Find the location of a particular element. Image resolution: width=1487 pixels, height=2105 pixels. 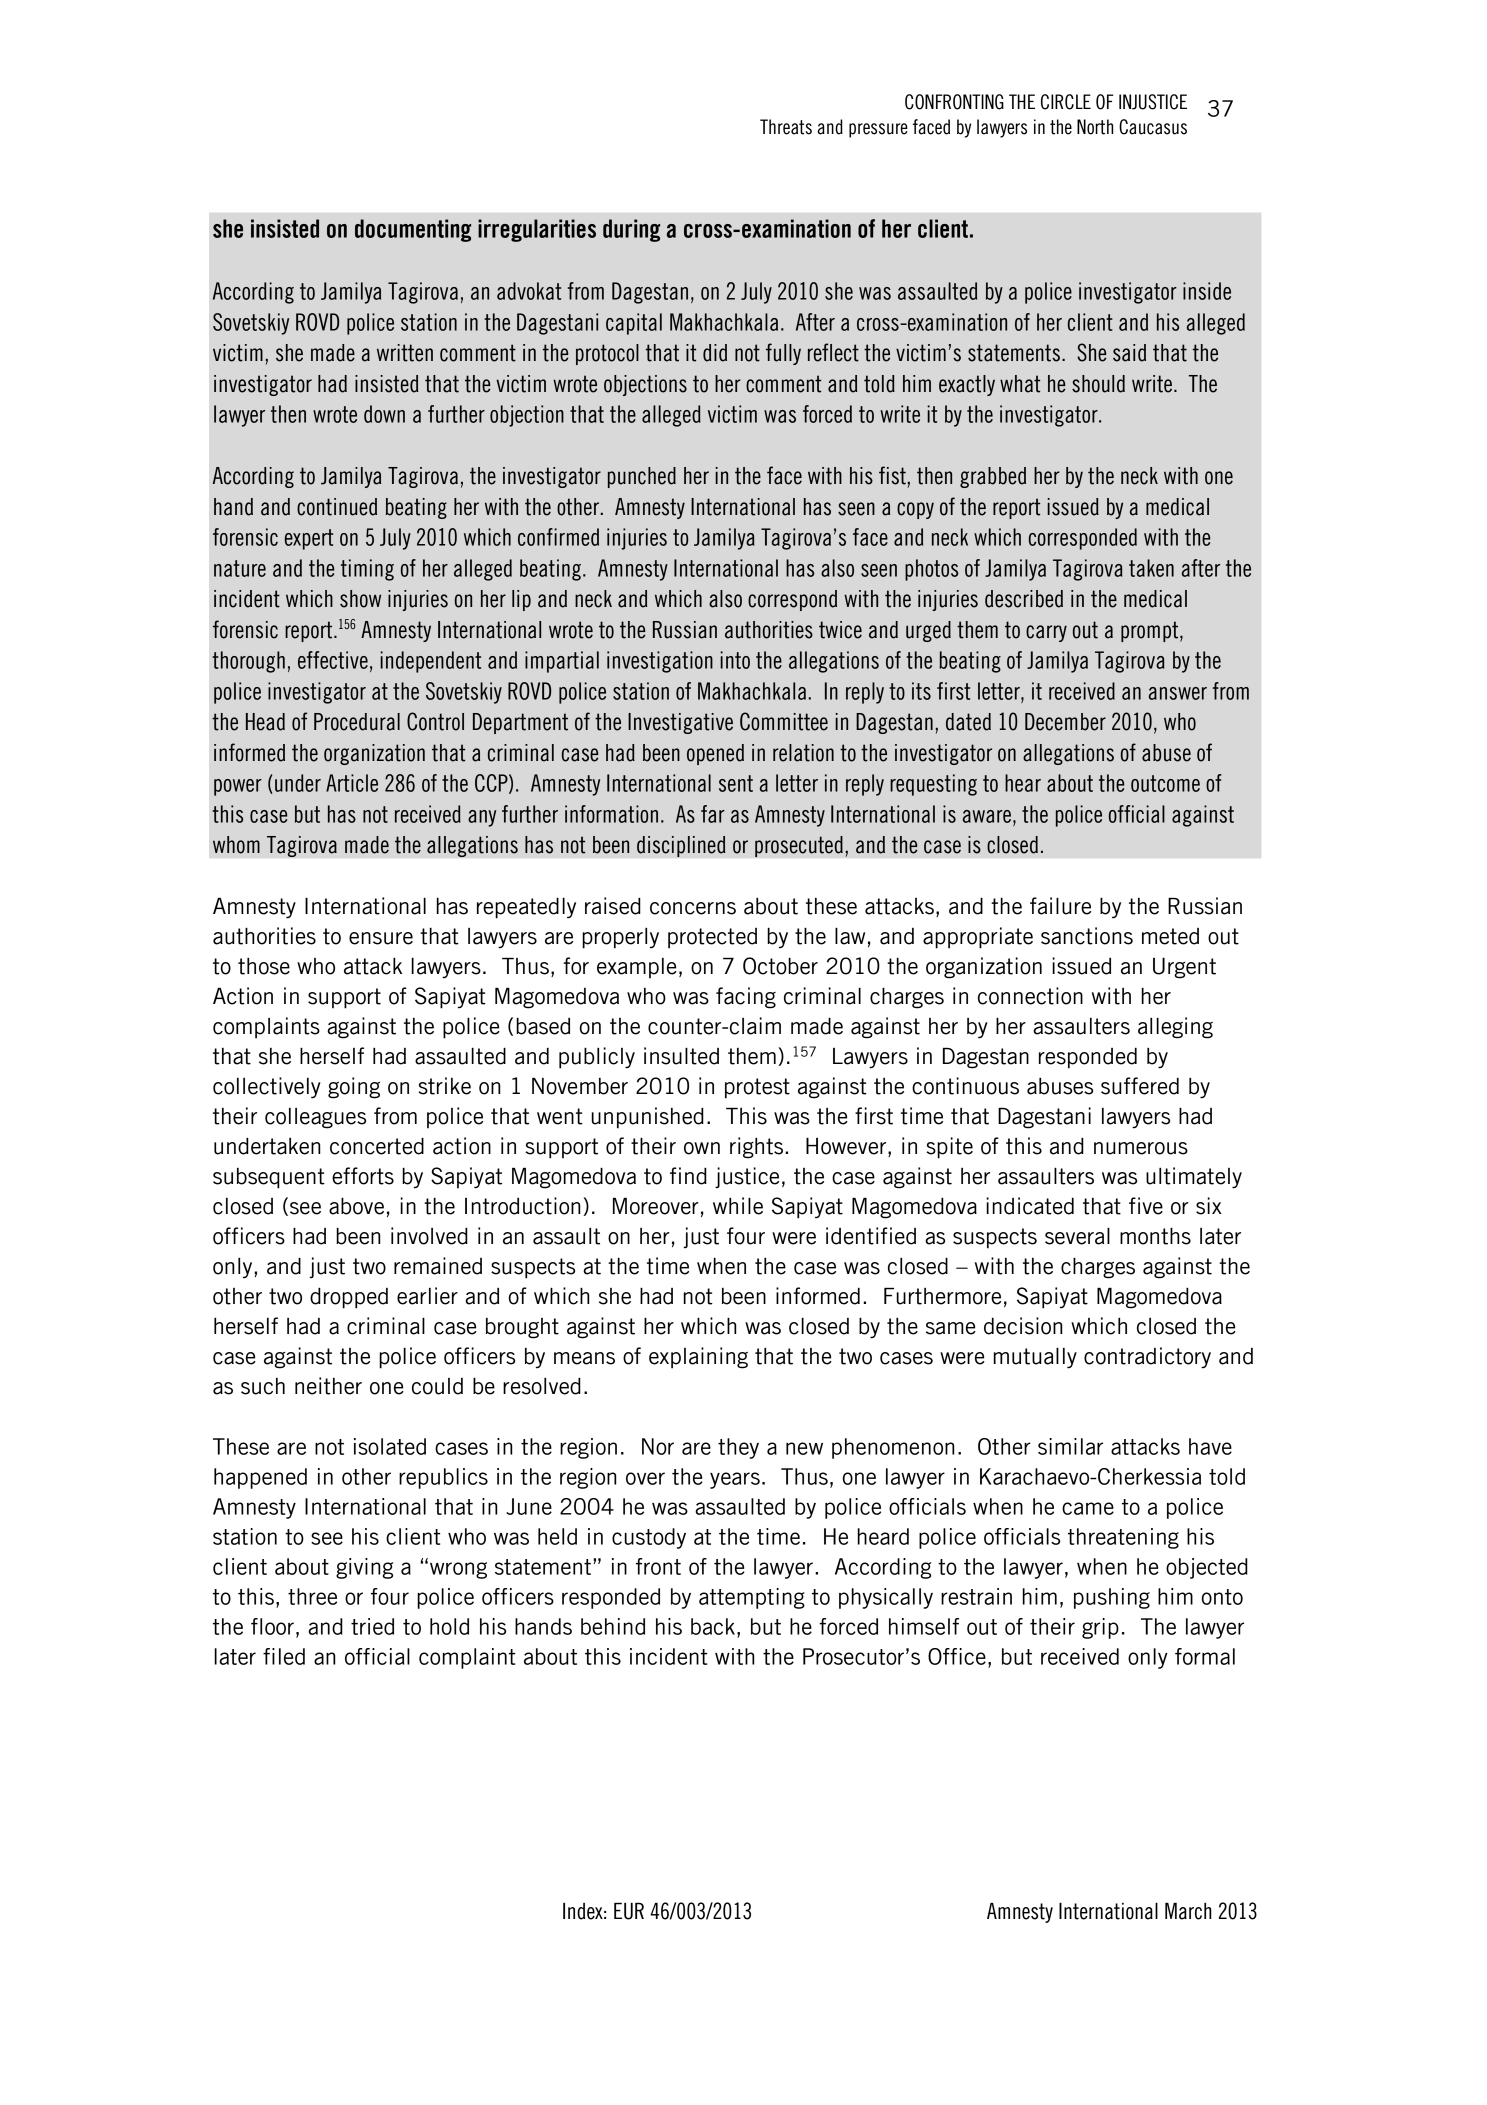

EUR is located at coordinates (629, 1911).
